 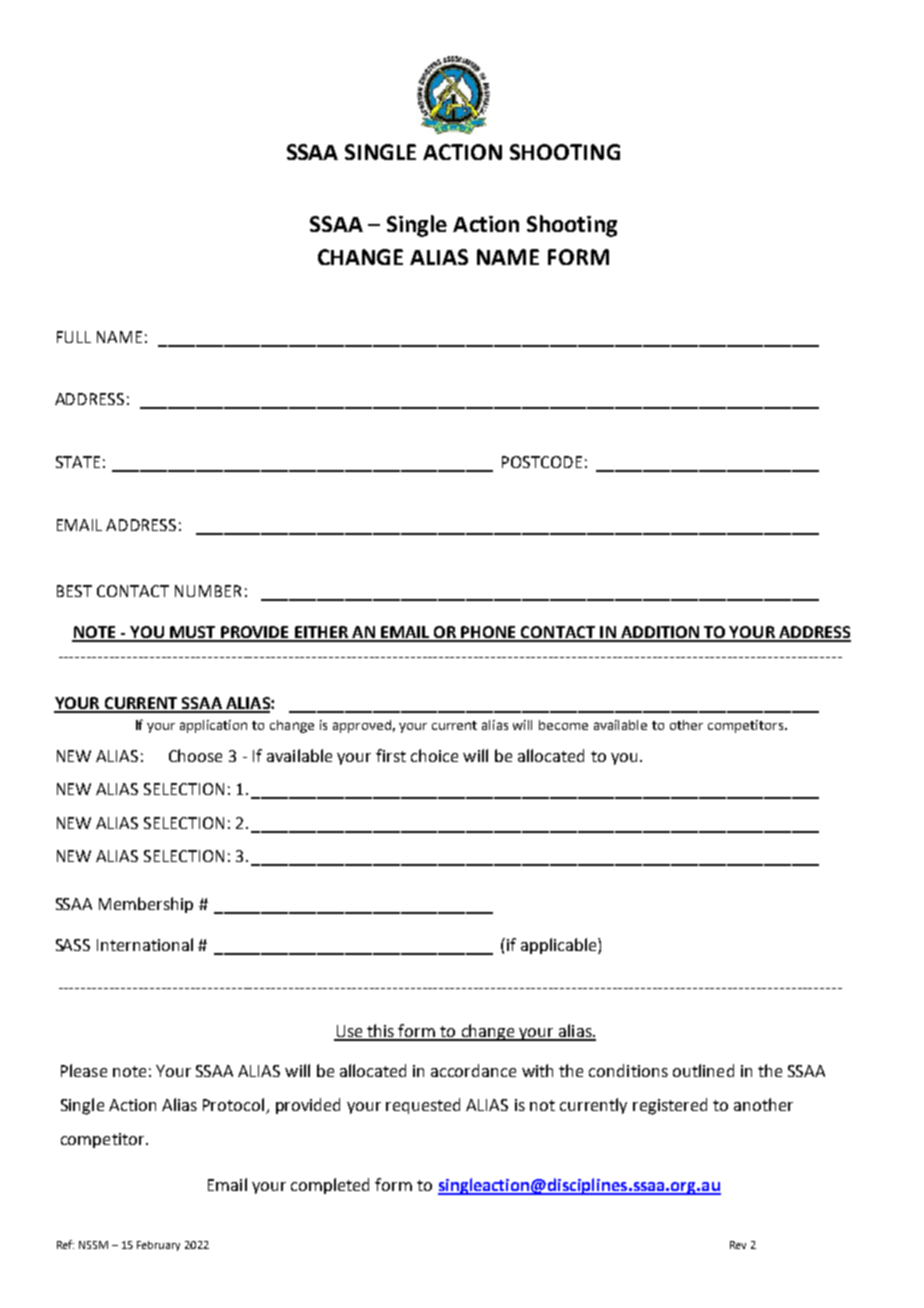 What do you see at coordinates (158, 1246) in the screenshot?
I see `February` at bounding box center [158, 1246].
